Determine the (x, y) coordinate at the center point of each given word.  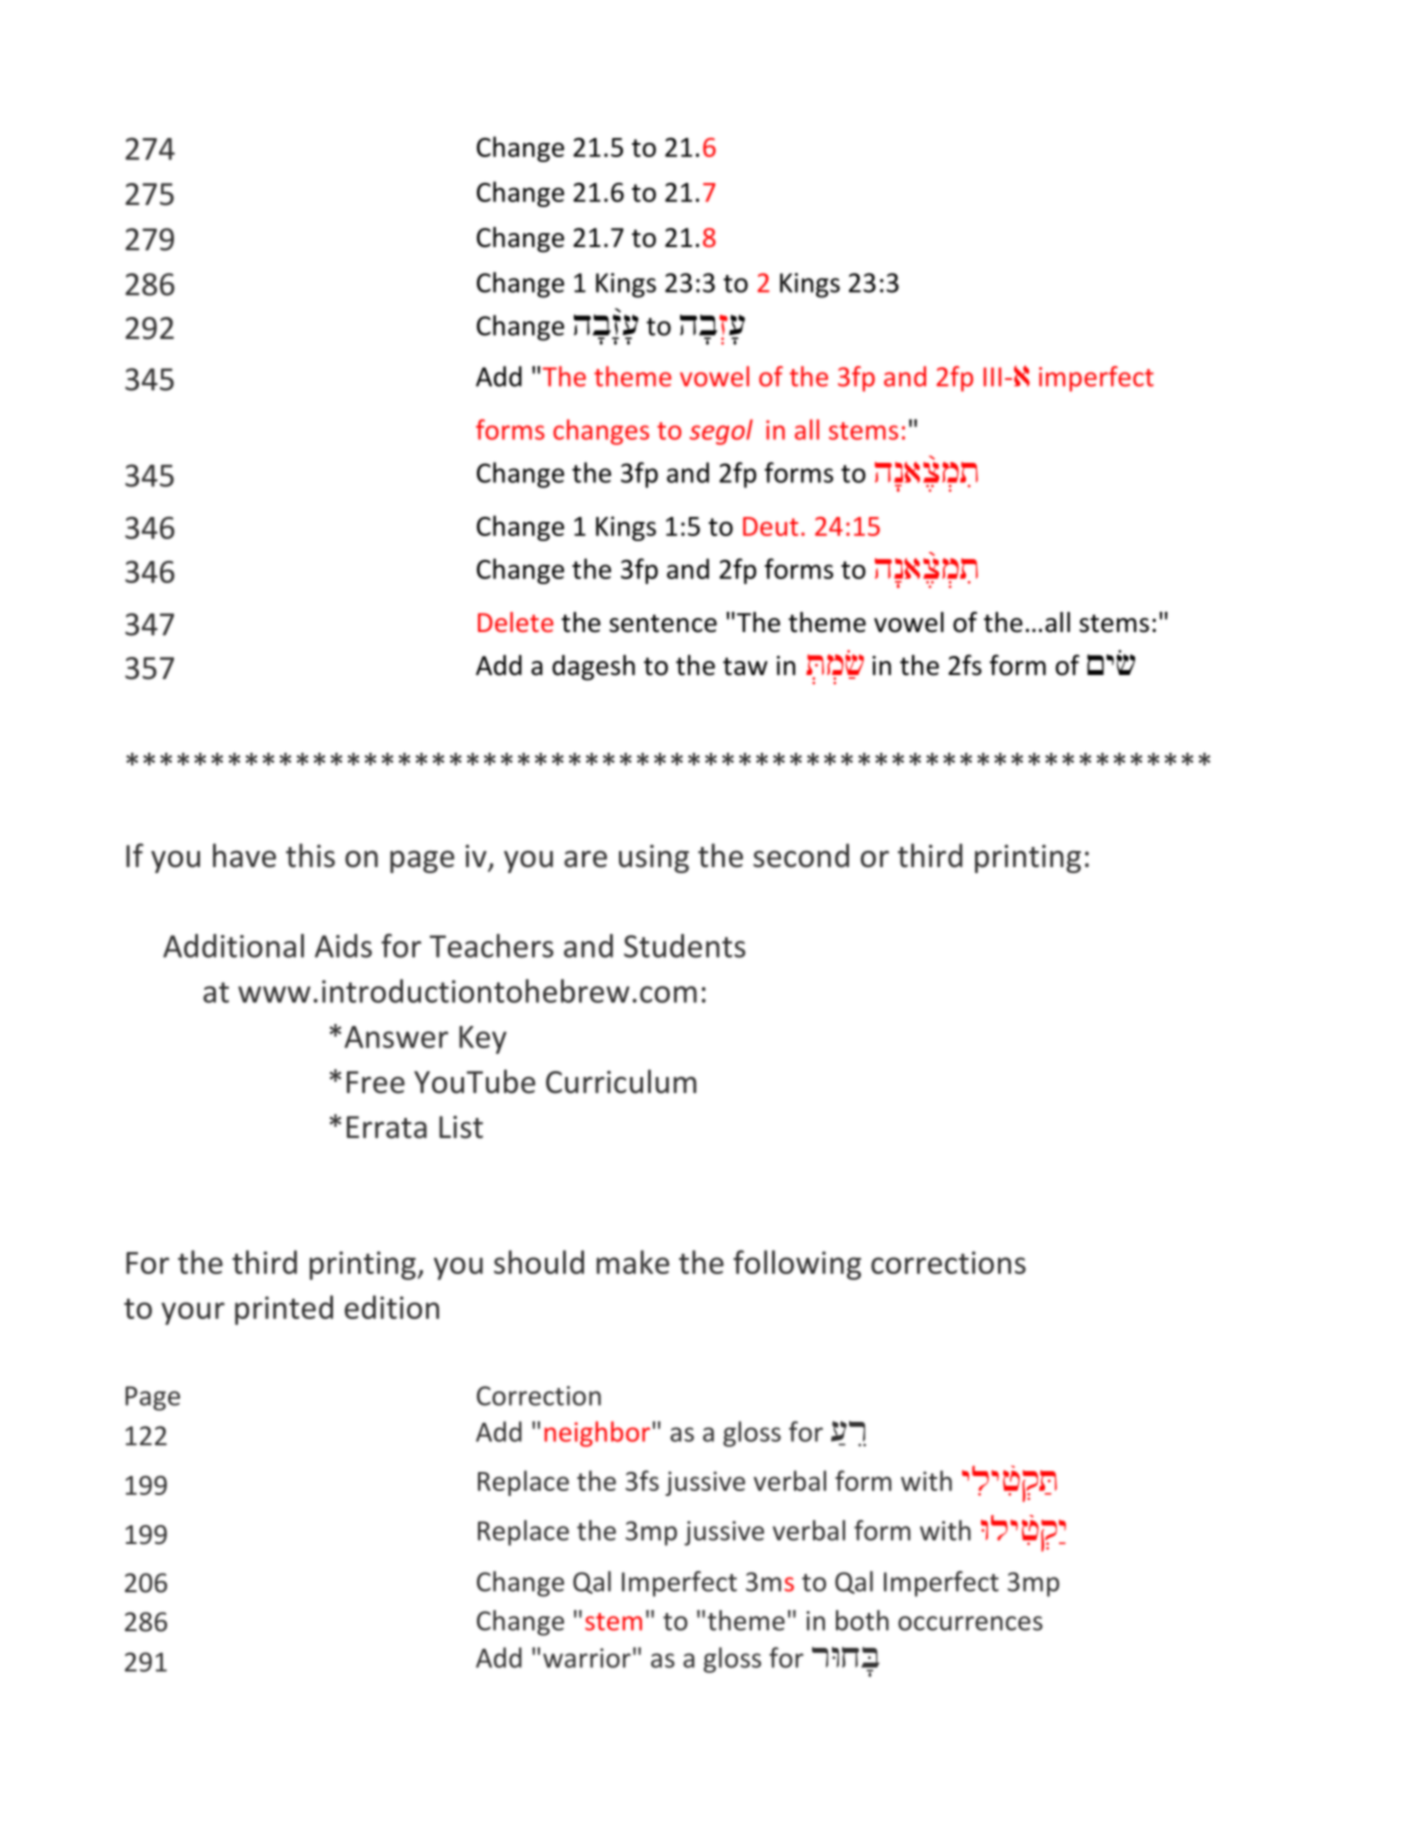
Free (376, 1082)
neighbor (597, 1434)
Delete (516, 622)
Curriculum (621, 1081)
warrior (587, 1658)
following (797, 1265)
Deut (770, 526)
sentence (663, 623)
